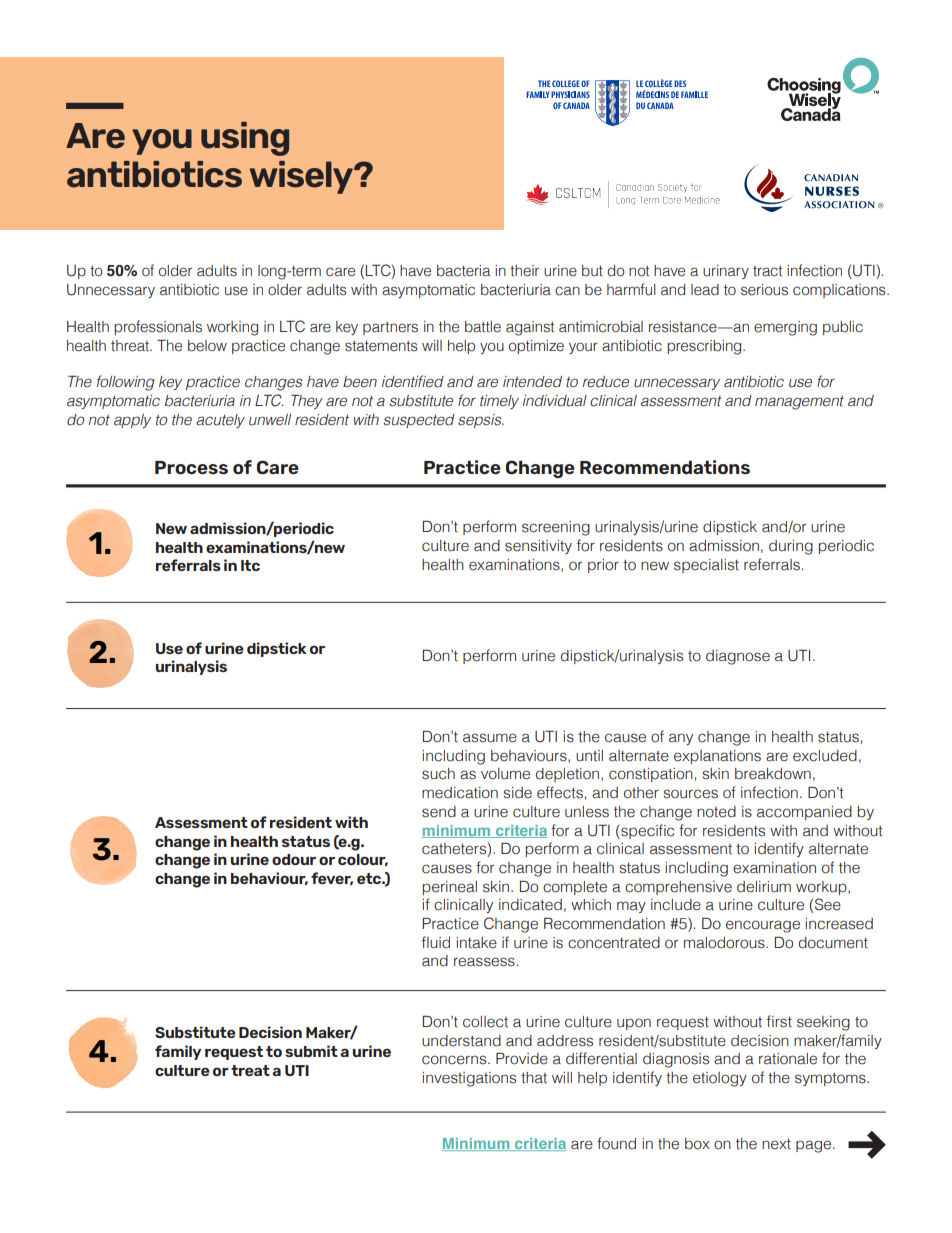 The image size is (952, 1233). I want to click on next, so click(776, 1144).
